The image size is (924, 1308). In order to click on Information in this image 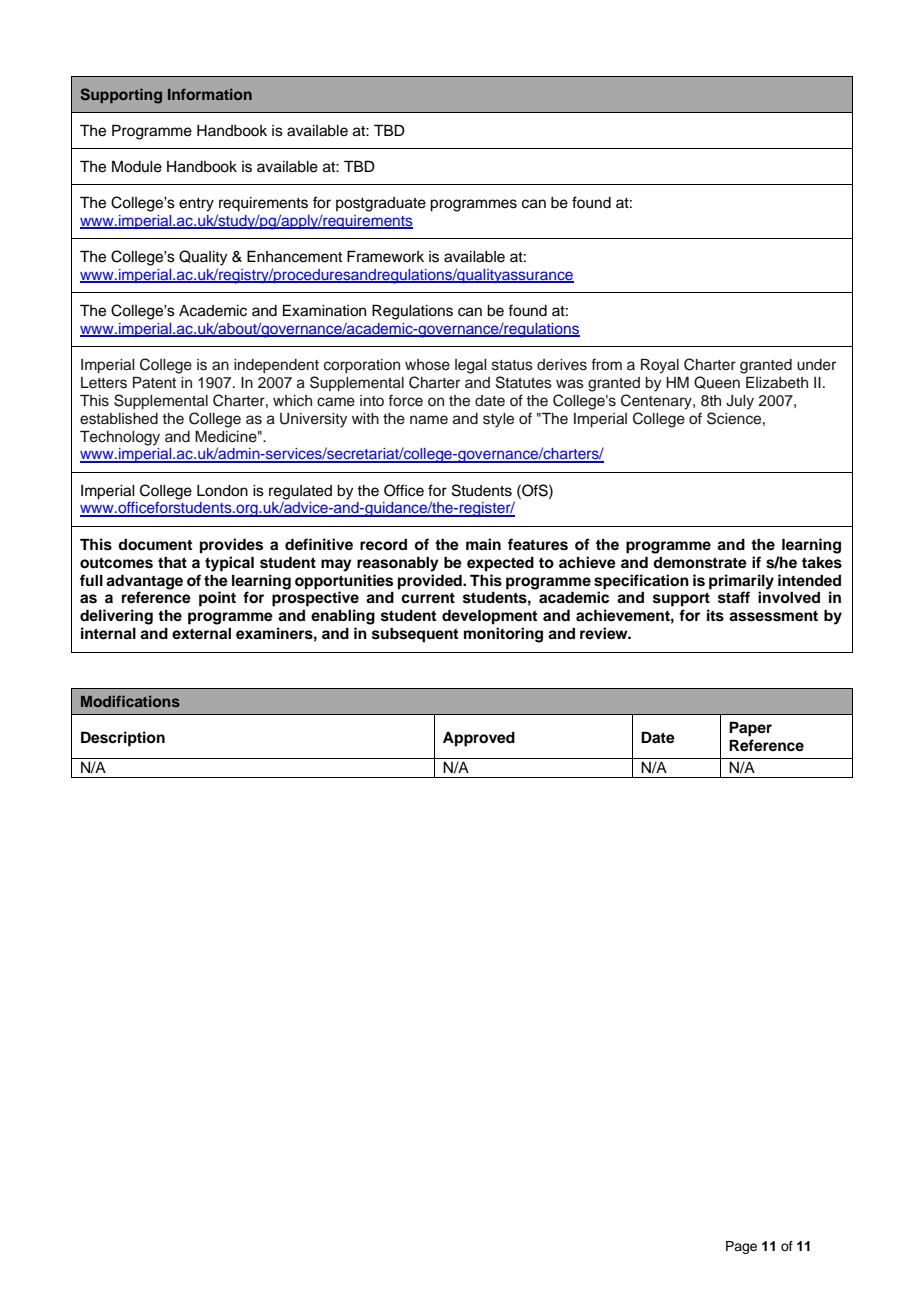, I will do `click(210, 94)`.
